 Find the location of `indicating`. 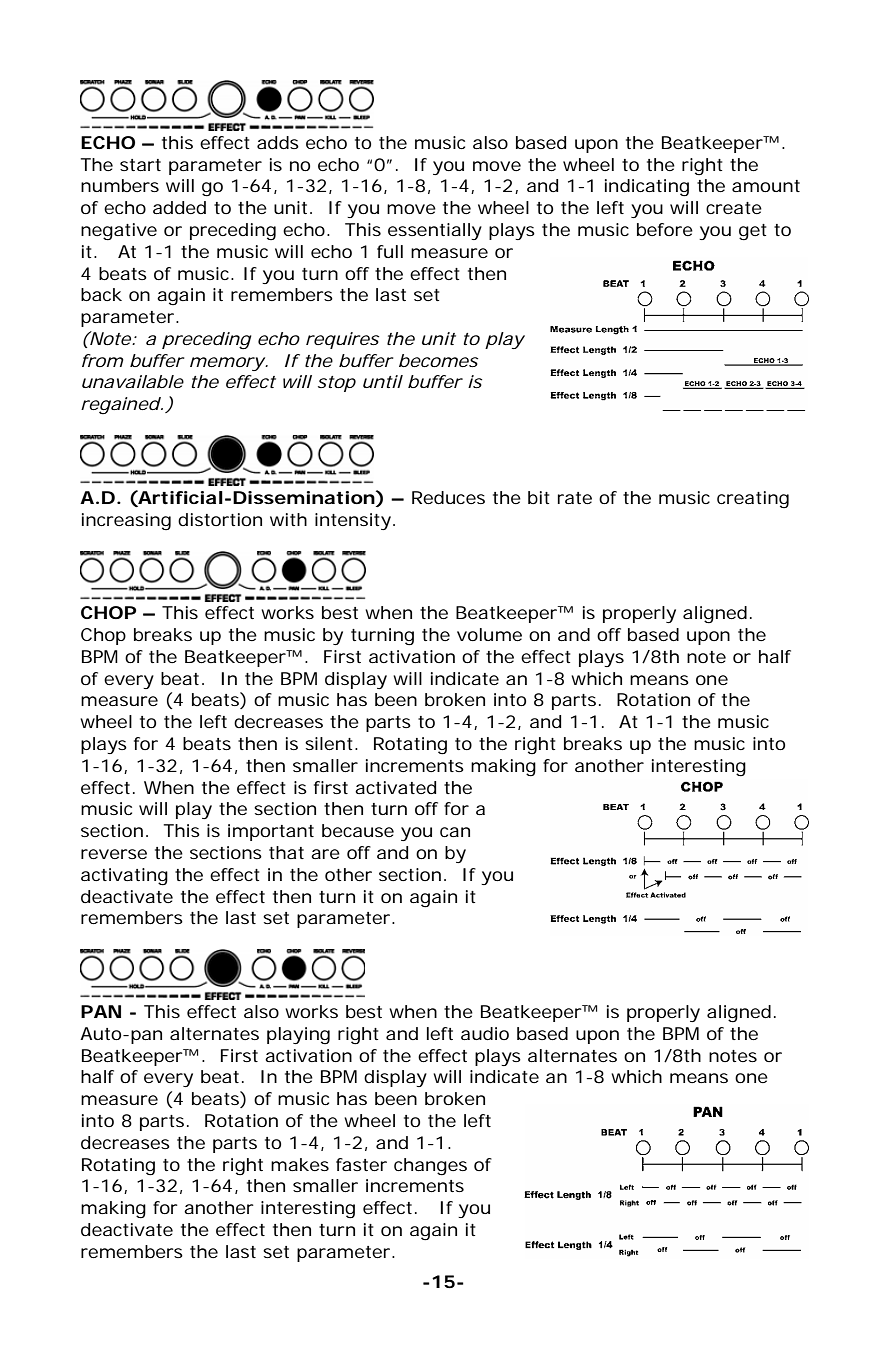

indicating is located at coordinates (647, 188).
